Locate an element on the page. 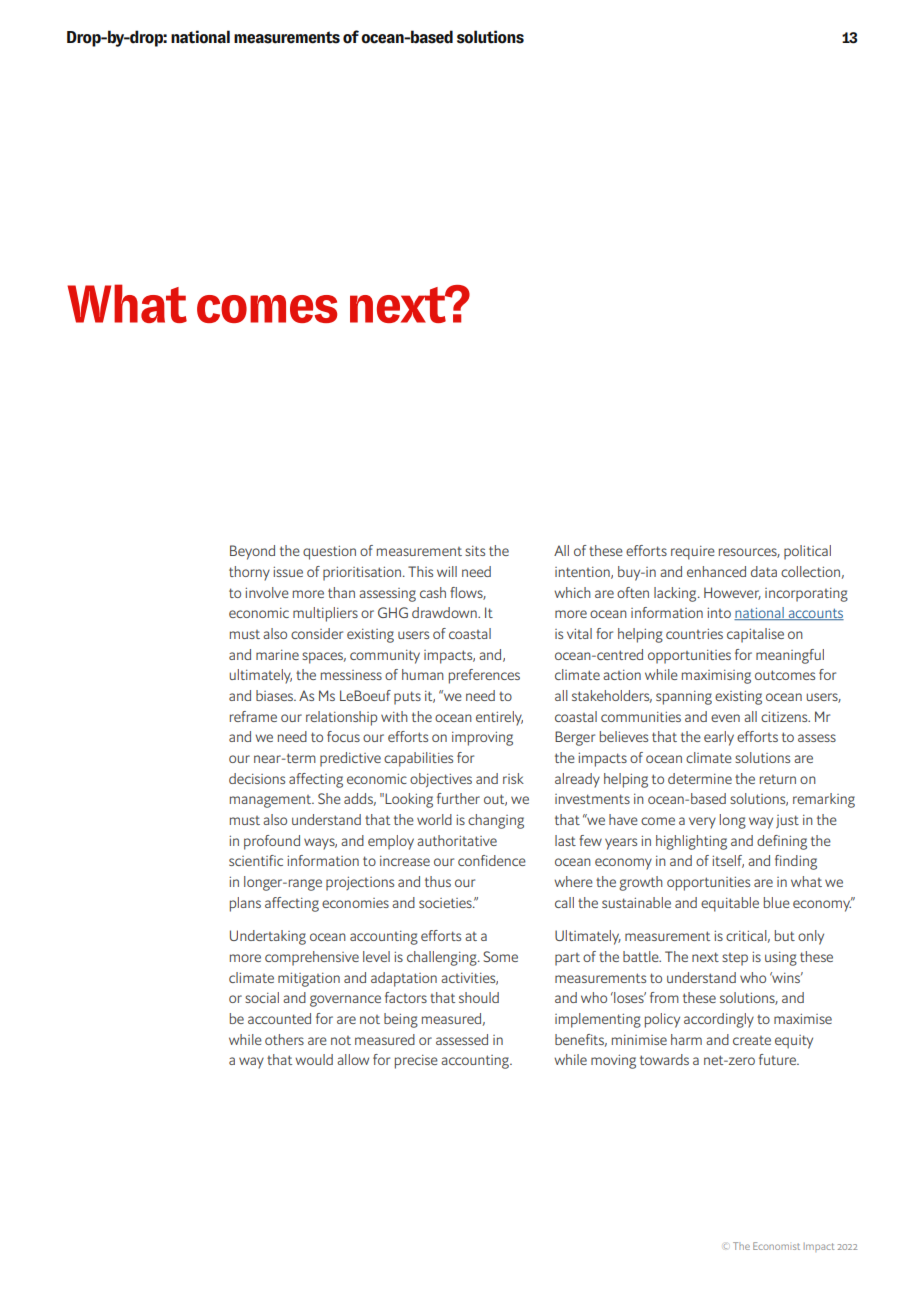  economies is located at coordinates (355, 903).
